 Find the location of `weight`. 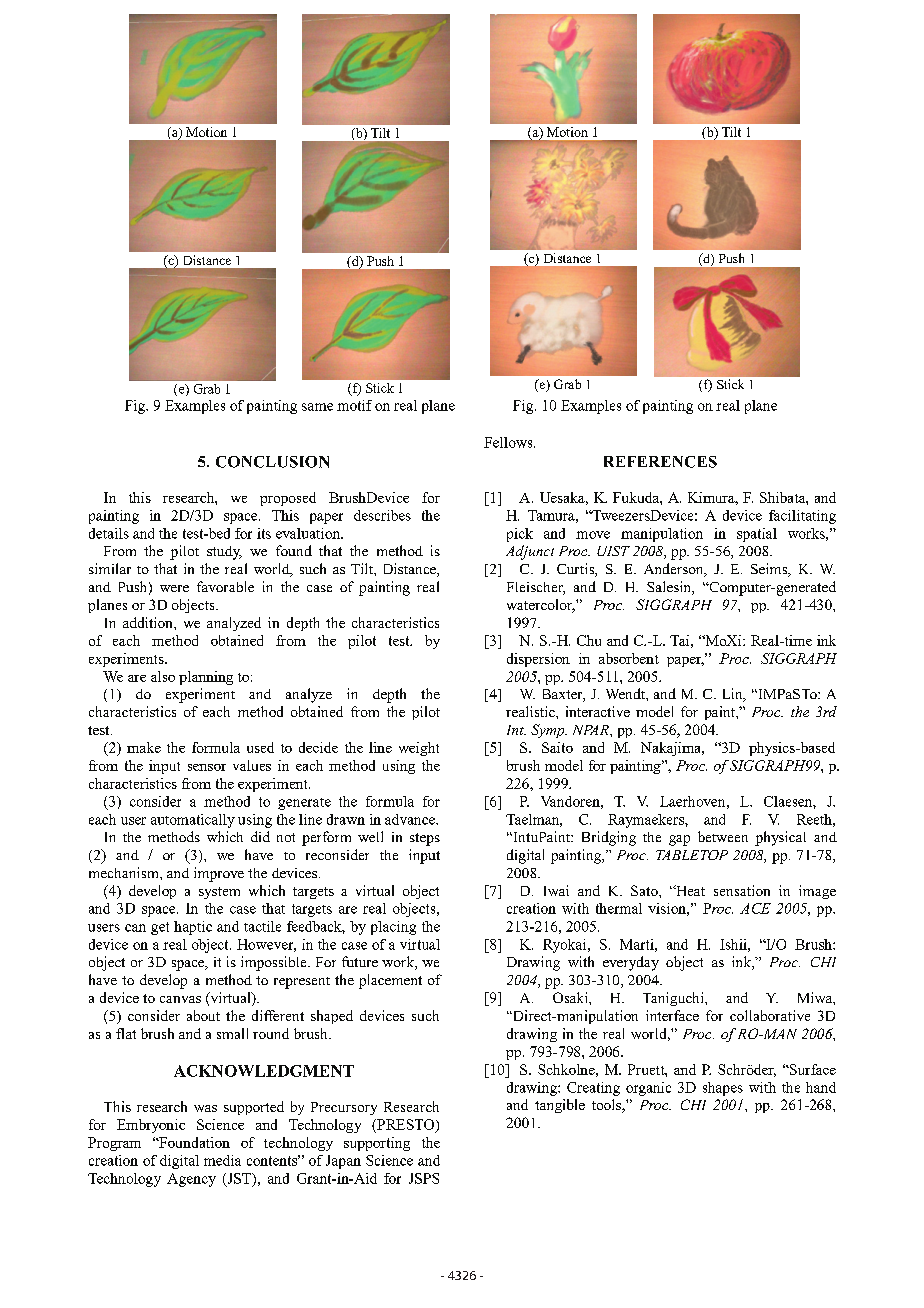

weight is located at coordinates (419, 749).
